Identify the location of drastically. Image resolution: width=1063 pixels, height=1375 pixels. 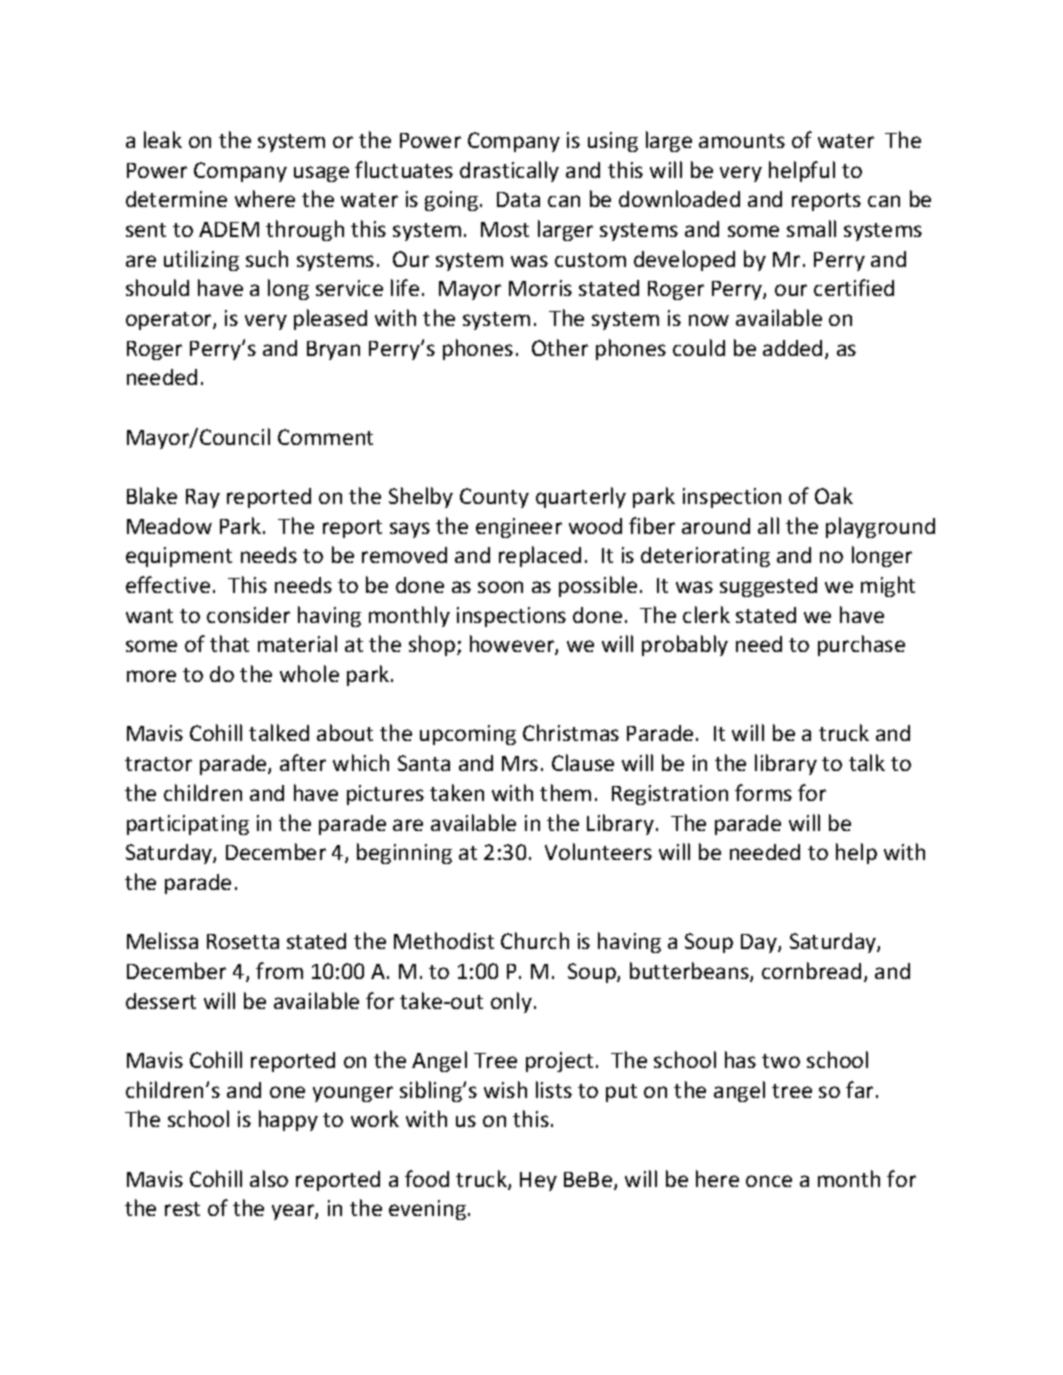
(509, 171).
